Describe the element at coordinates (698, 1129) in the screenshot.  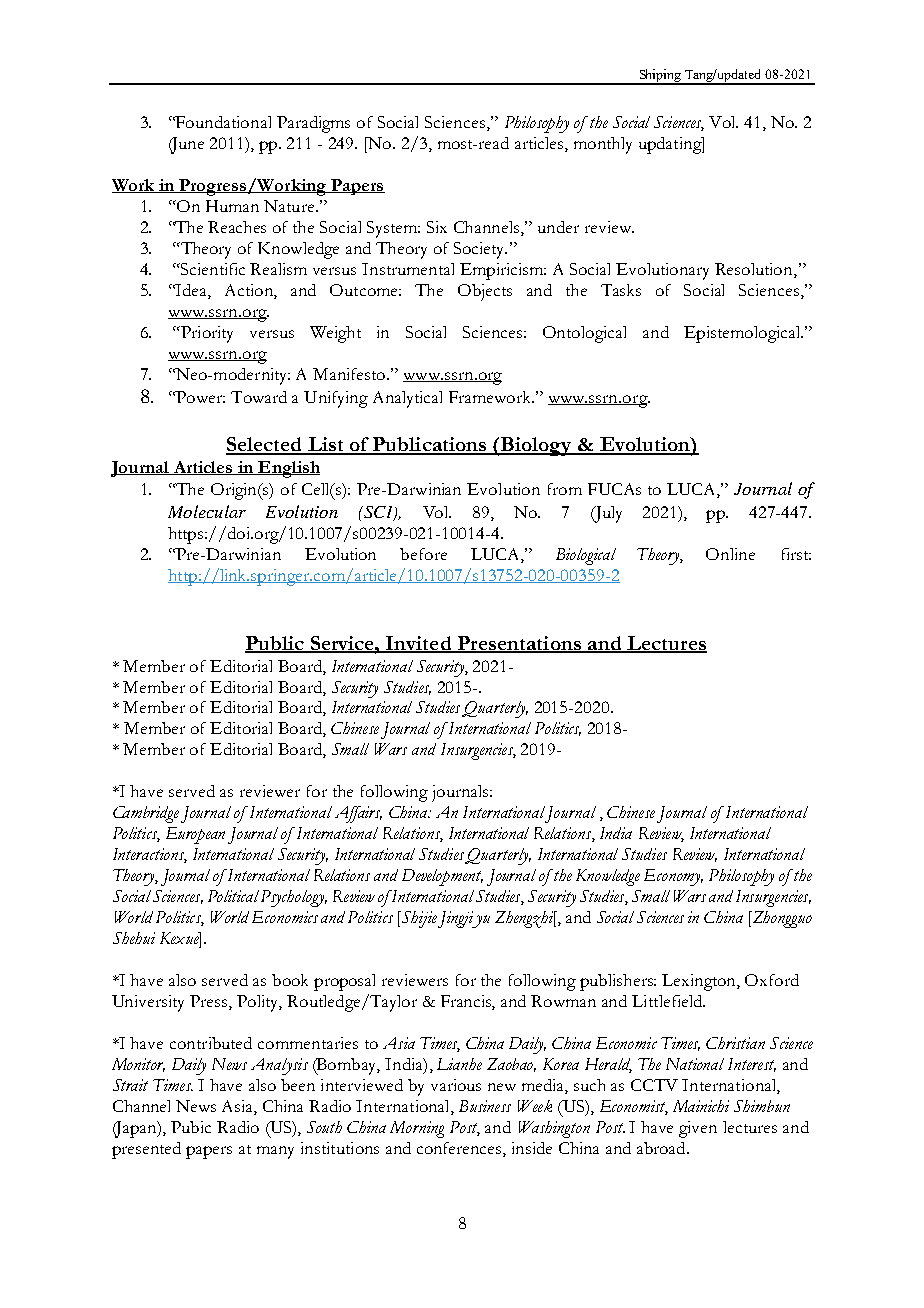
I see `given` at that location.
